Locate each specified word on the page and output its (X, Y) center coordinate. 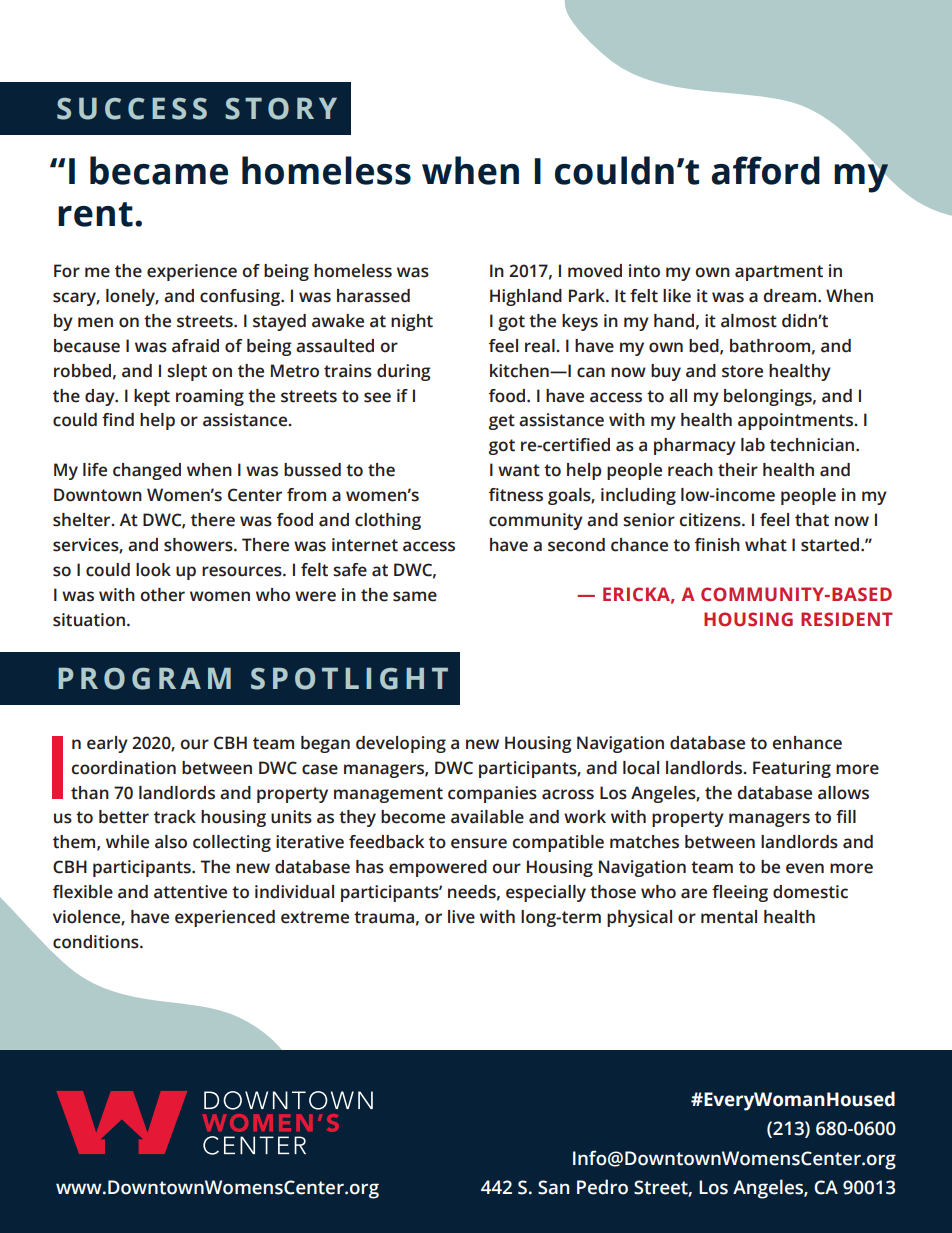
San (553, 1187)
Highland (526, 297)
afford (765, 170)
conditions (97, 942)
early (107, 744)
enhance (807, 743)
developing (401, 744)
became (159, 170)
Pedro (602, 1187)
